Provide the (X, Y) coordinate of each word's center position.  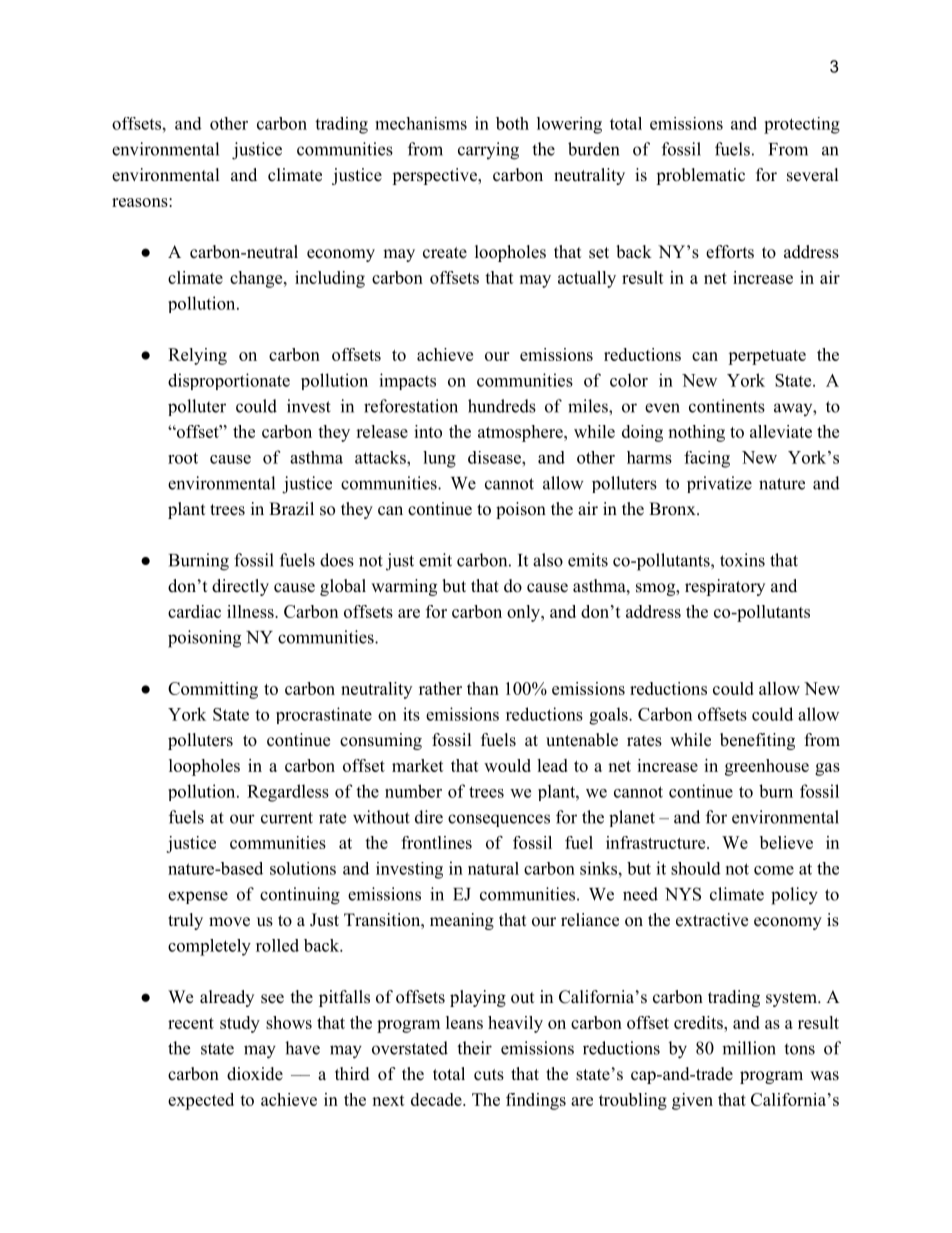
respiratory (725, 587)
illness (251, 611)
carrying (488, 151)
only (524, 613)
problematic (700, 176)
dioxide (255, 1074)
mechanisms (421, 123)
